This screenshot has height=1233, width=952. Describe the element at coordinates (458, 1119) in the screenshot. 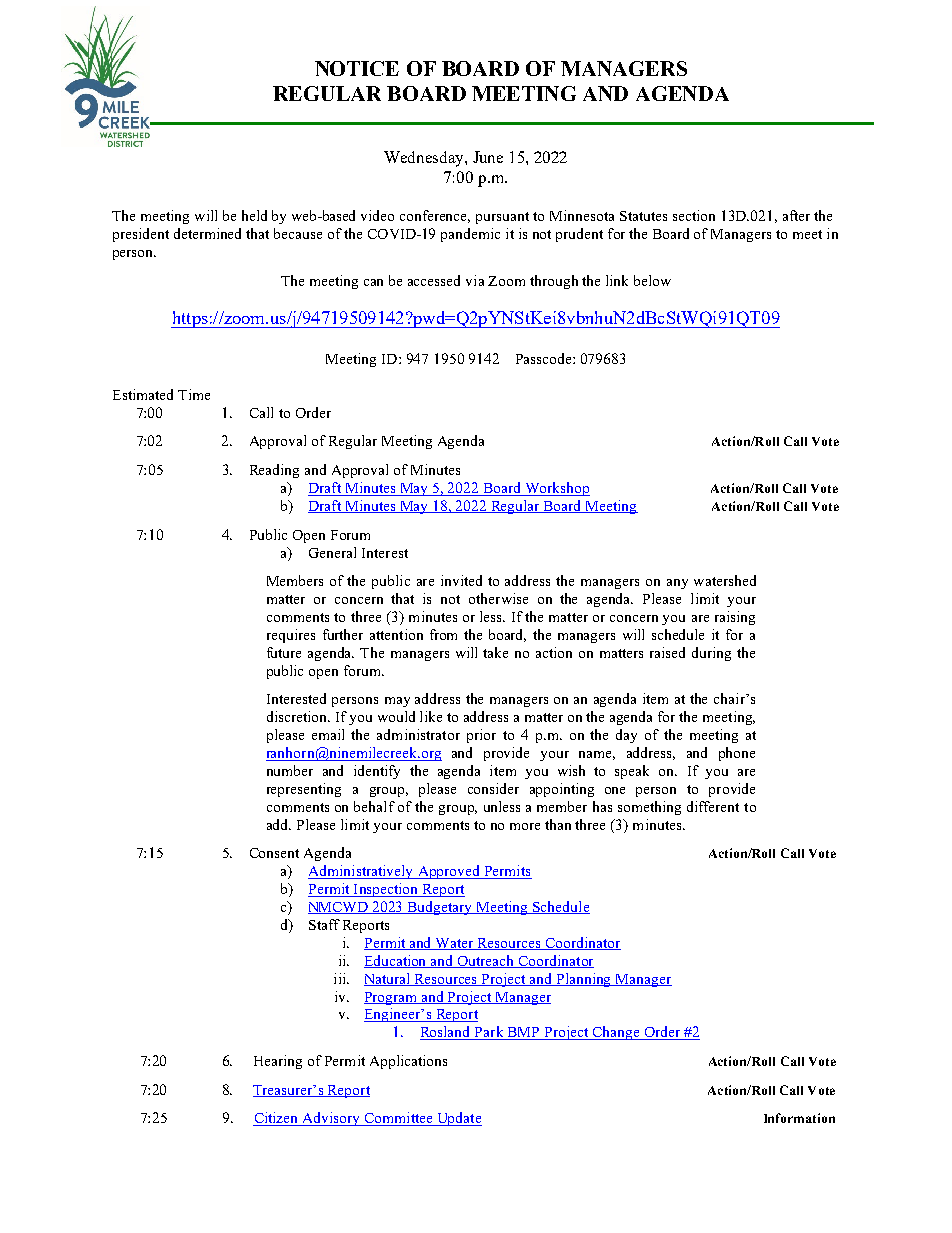

I see `Update` at that location.
